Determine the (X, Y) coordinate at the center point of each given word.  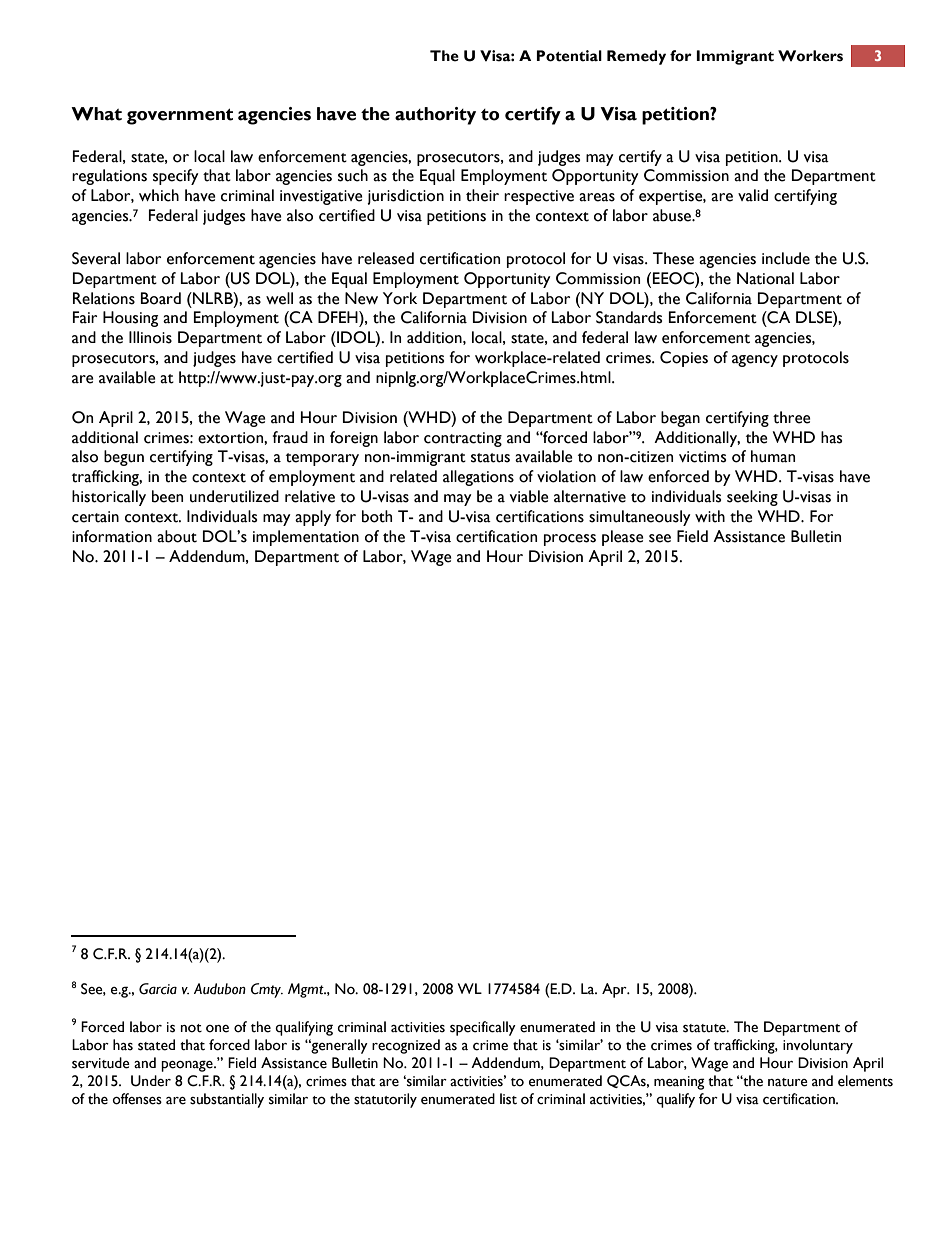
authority (435, 116)
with (710, 516)
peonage (188, 1066)
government (180, 116)
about (177, 536)
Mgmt (307, 990)
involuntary (818, 1046)
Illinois (150, 337)
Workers (810, 56)
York (400, 298)
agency (755, 361)
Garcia (158, 989)
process (570, 540)
